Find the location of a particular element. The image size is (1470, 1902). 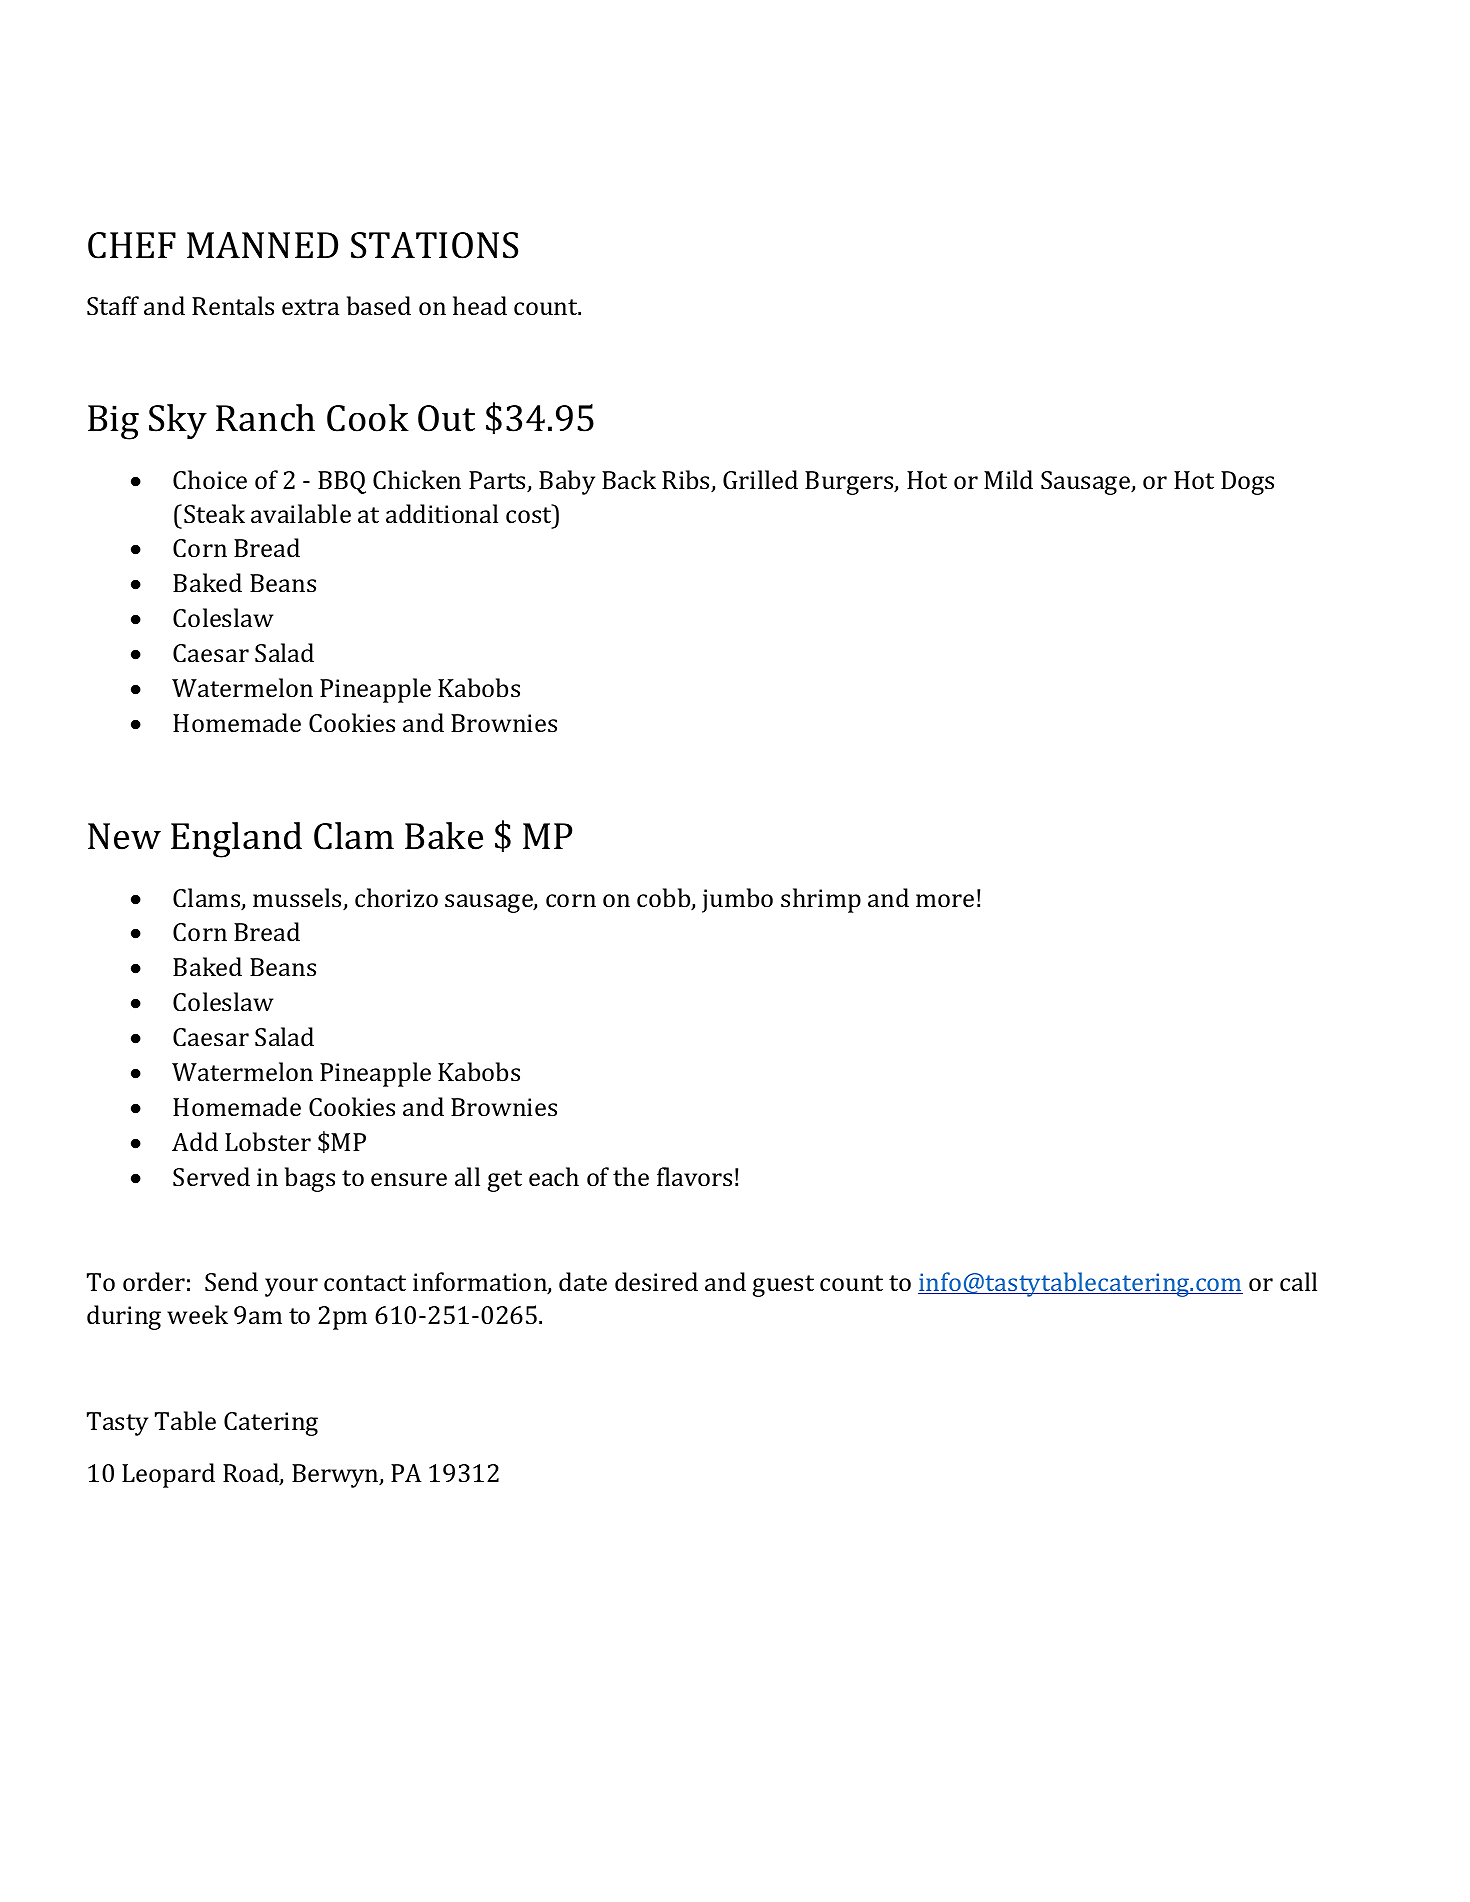

cost is located at coordinates (530, 514).
